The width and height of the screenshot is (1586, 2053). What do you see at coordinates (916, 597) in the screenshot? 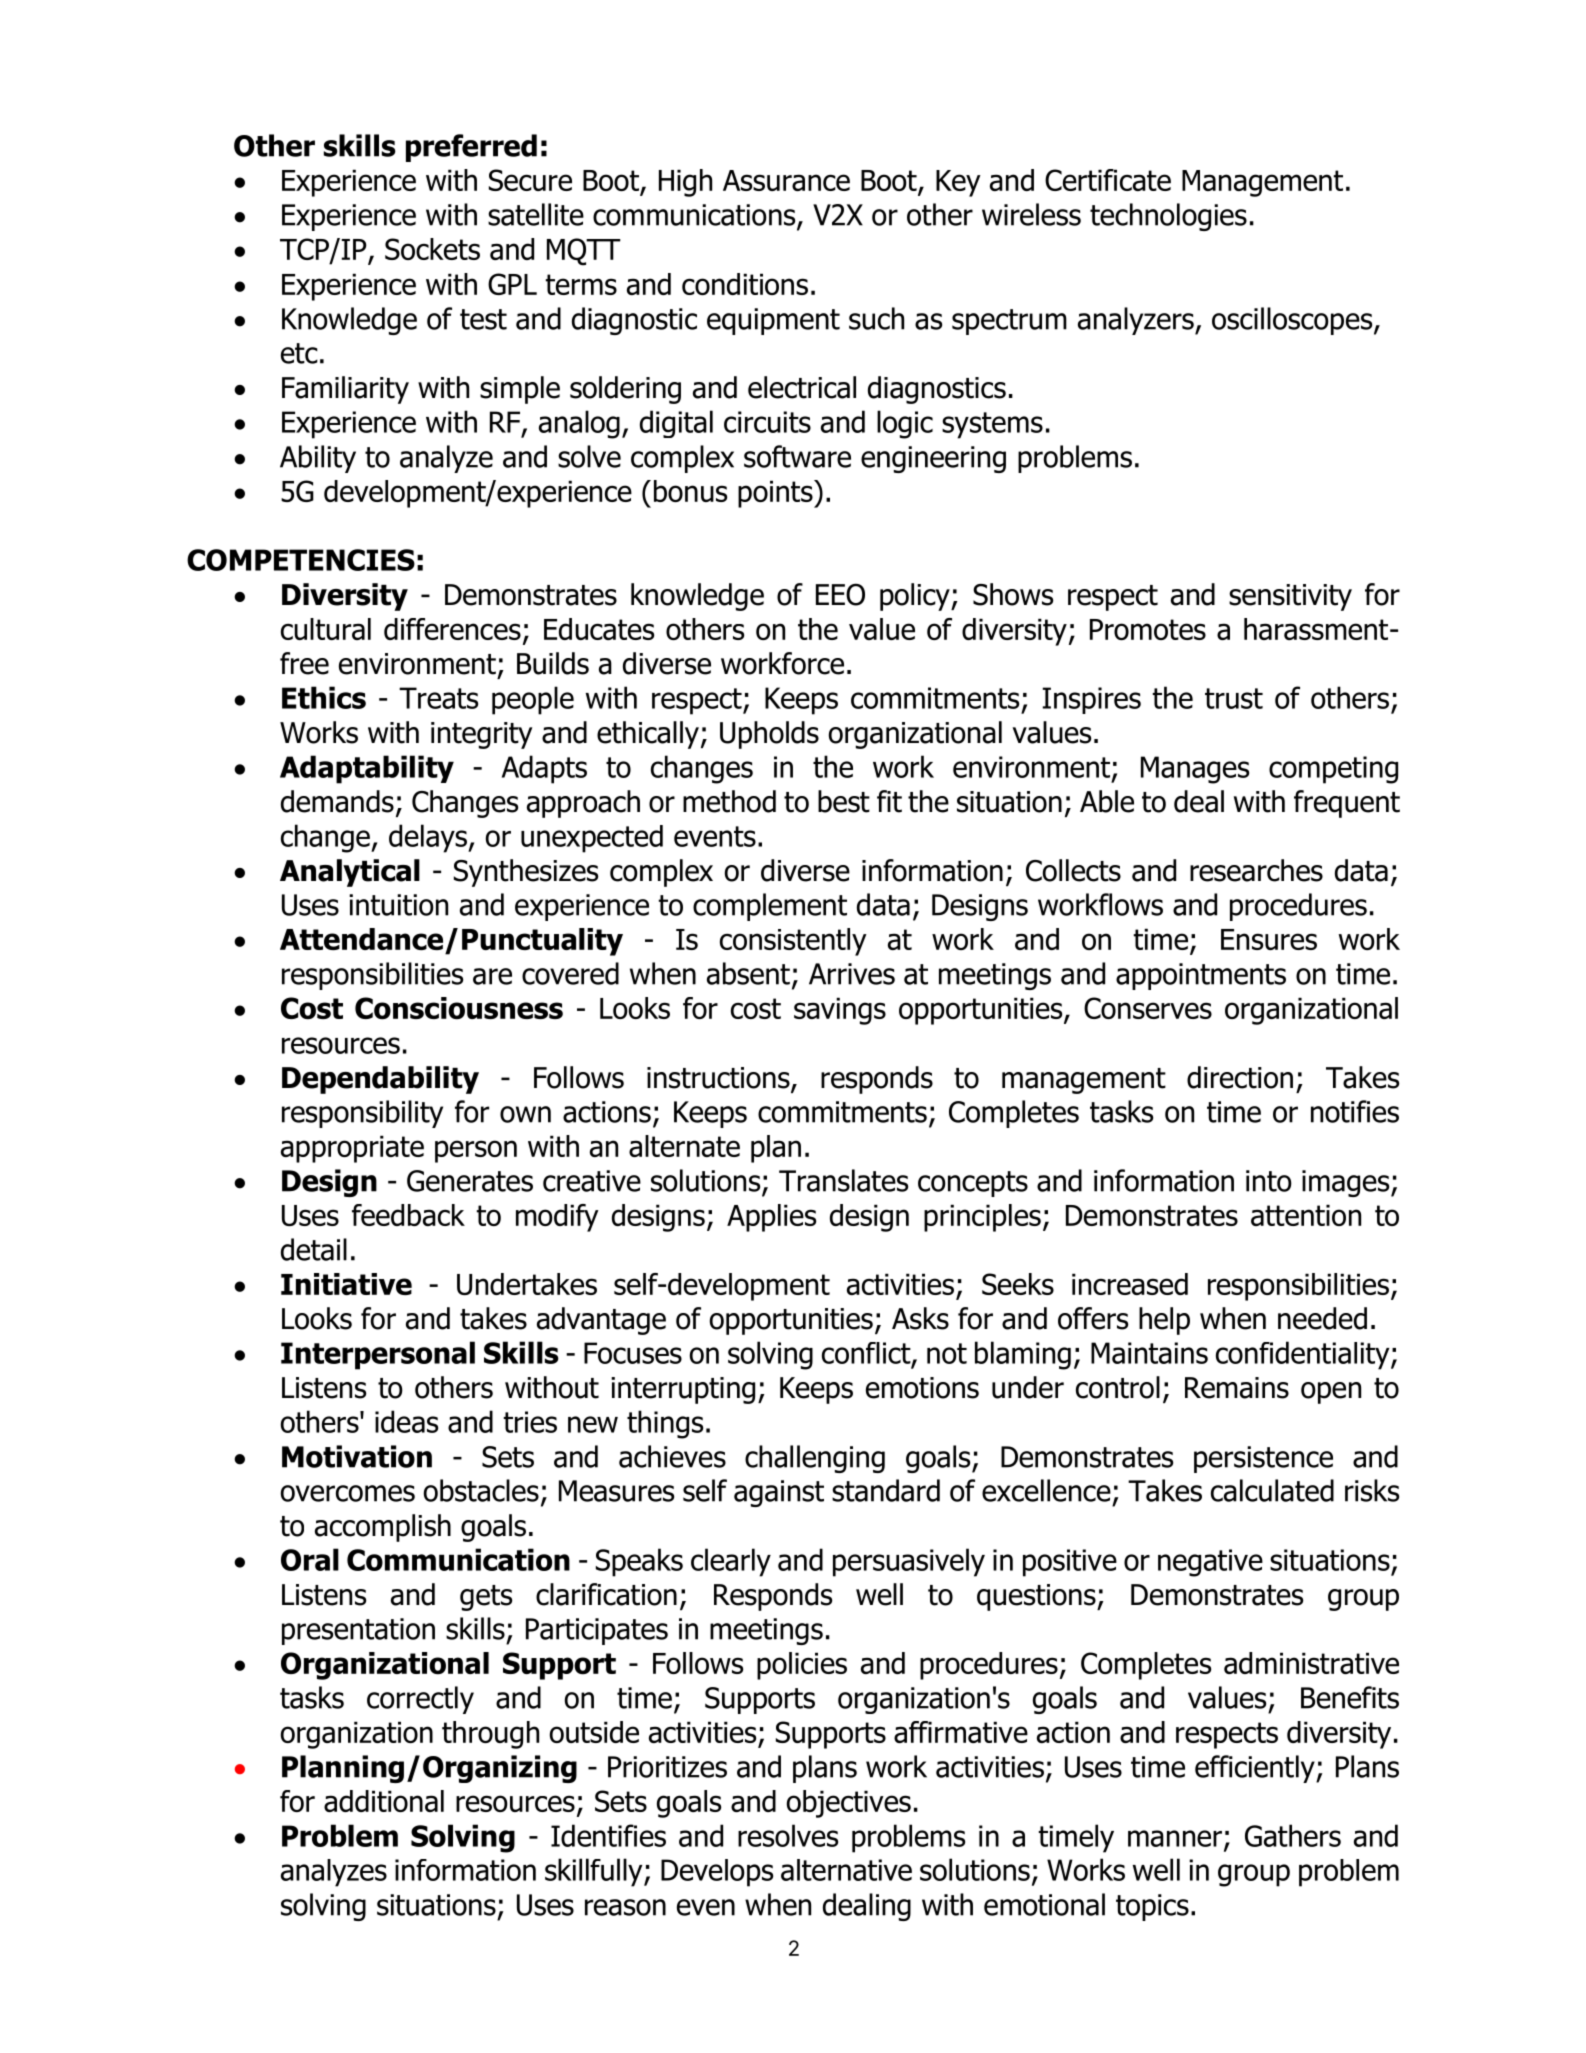
I see `policy` at bounding box center [916, 597].
